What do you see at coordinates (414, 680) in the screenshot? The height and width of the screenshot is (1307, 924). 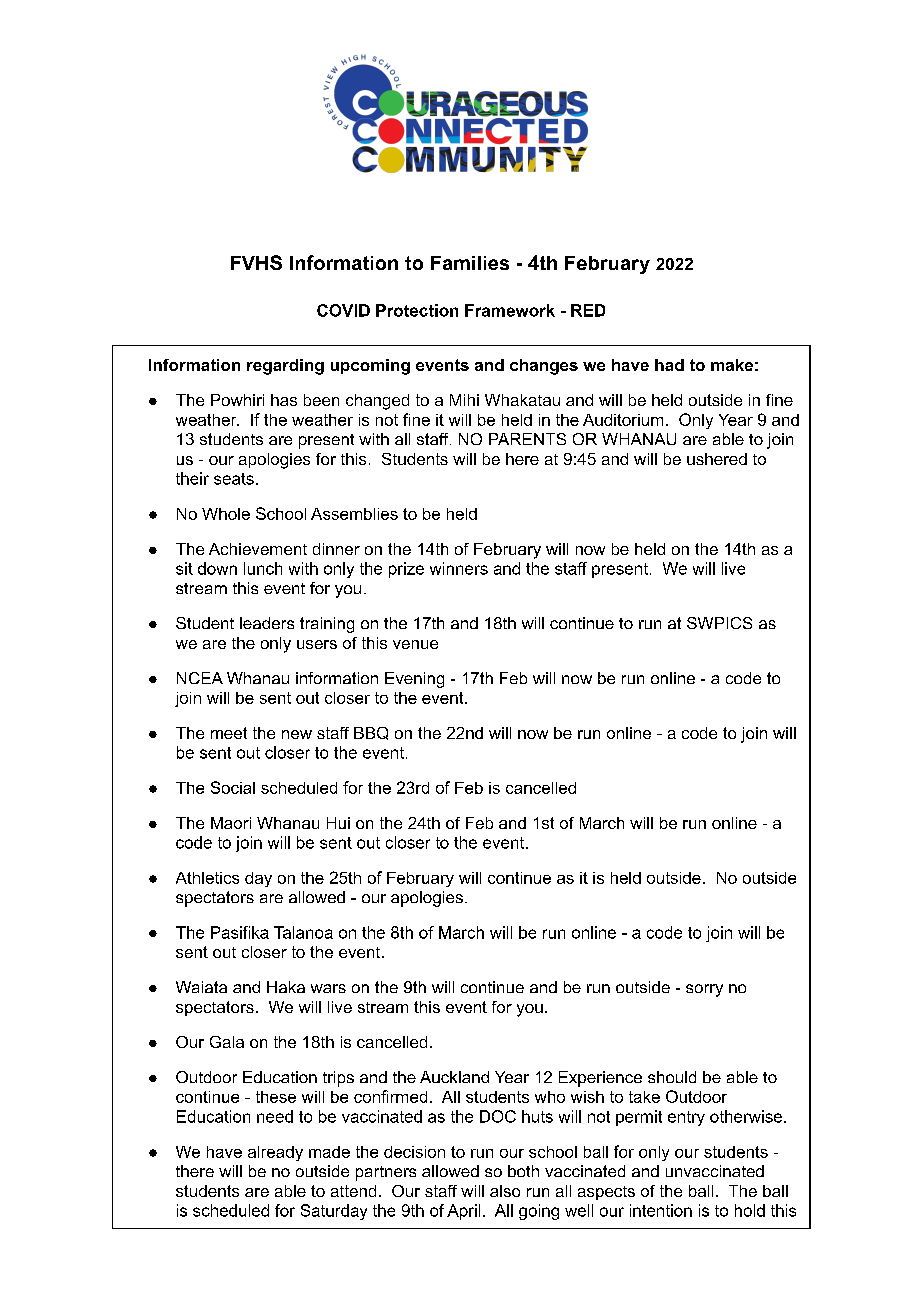 I see `Evening` at bounding box center [414, 680].
